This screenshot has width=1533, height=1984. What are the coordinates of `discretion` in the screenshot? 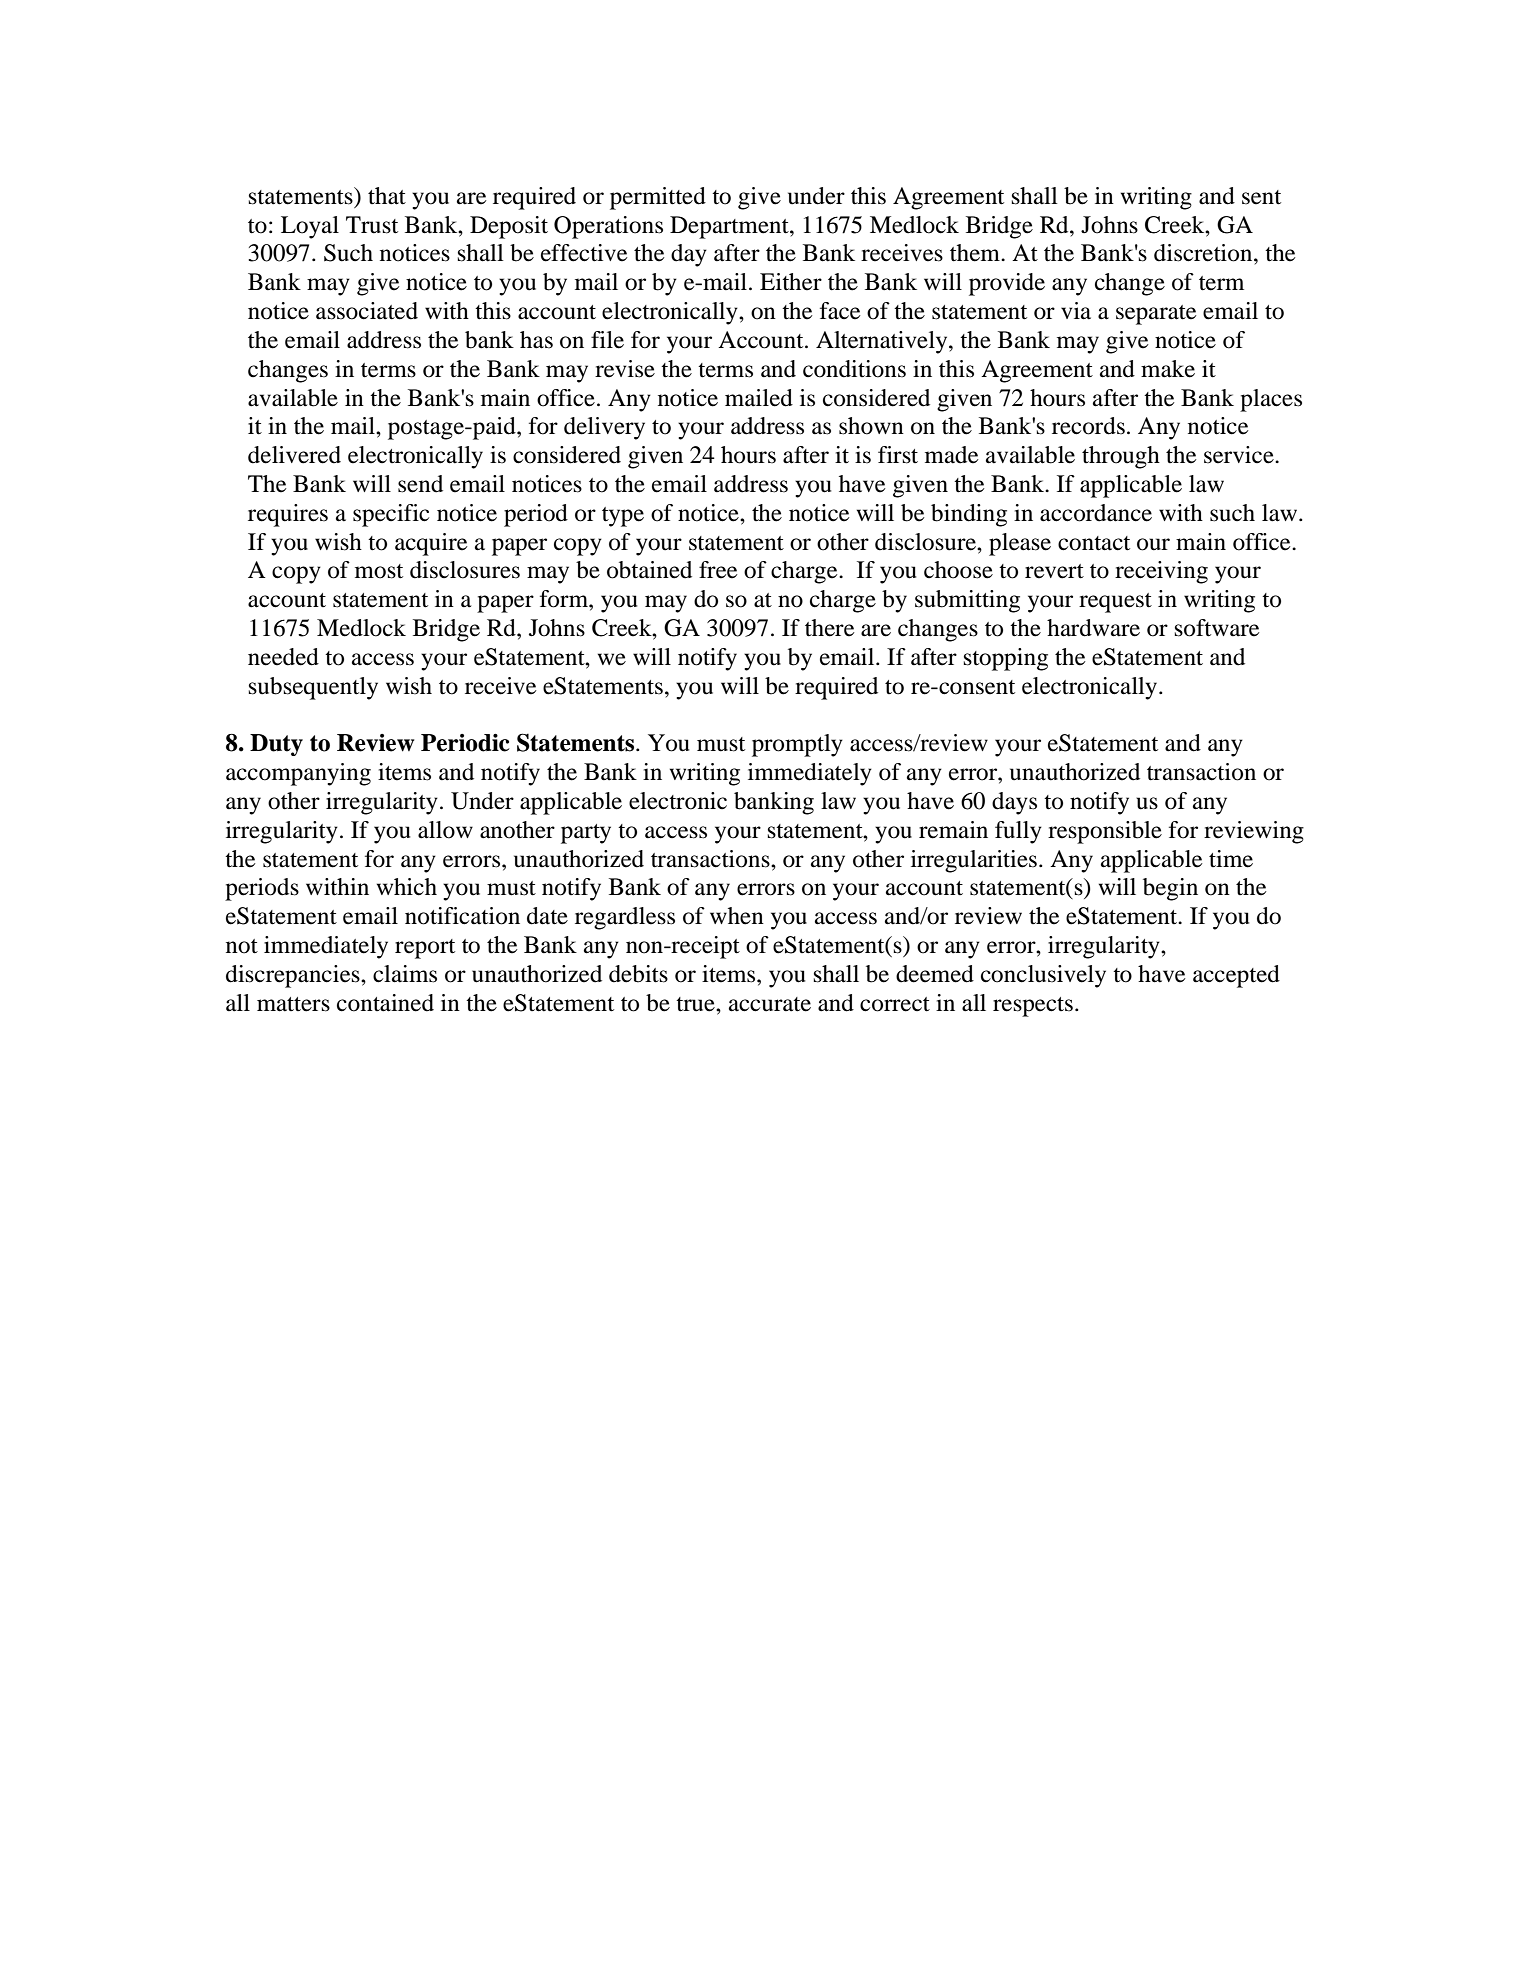 It's located at (1204, 253).
